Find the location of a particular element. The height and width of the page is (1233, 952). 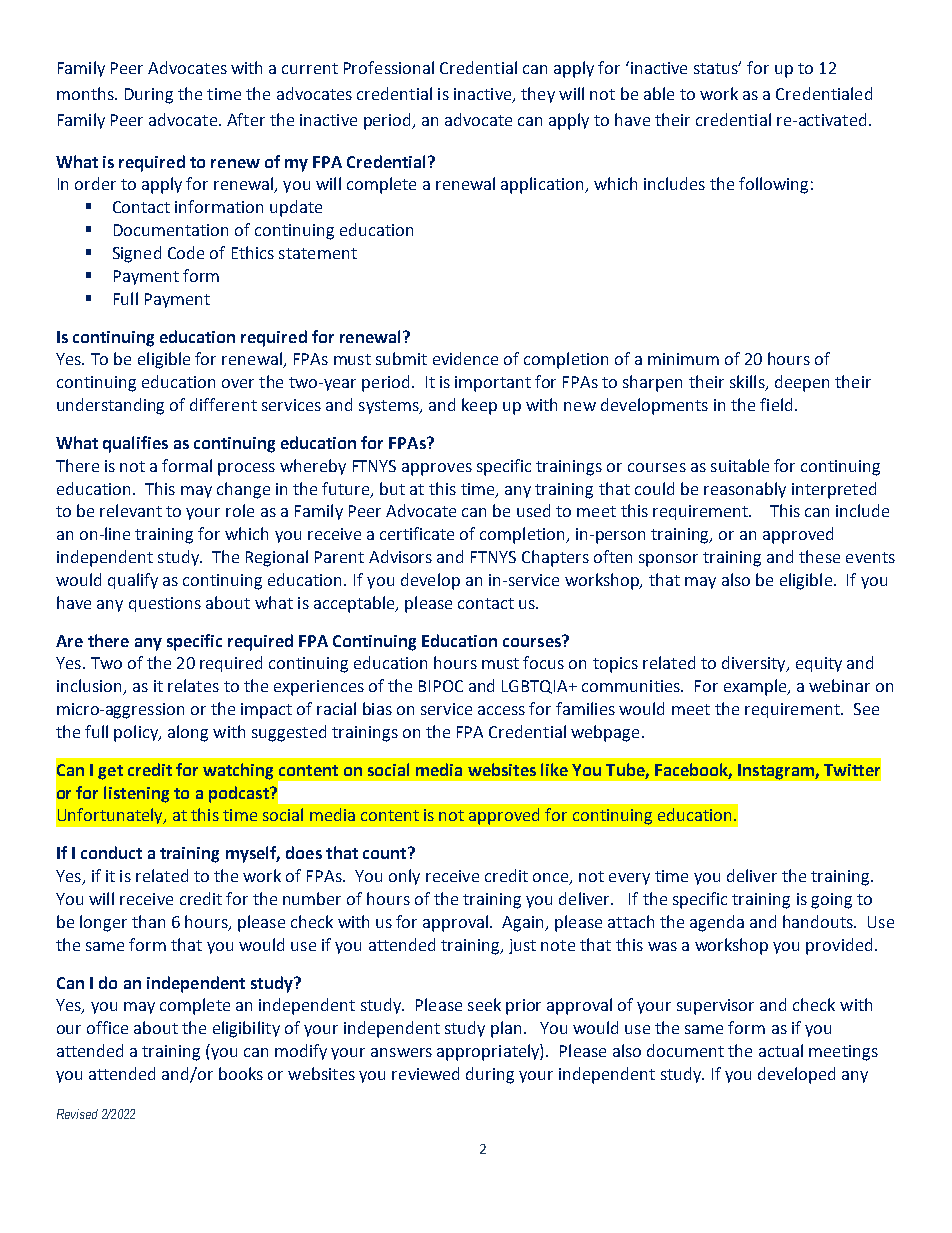

following is located at coordinates (773, 185).
